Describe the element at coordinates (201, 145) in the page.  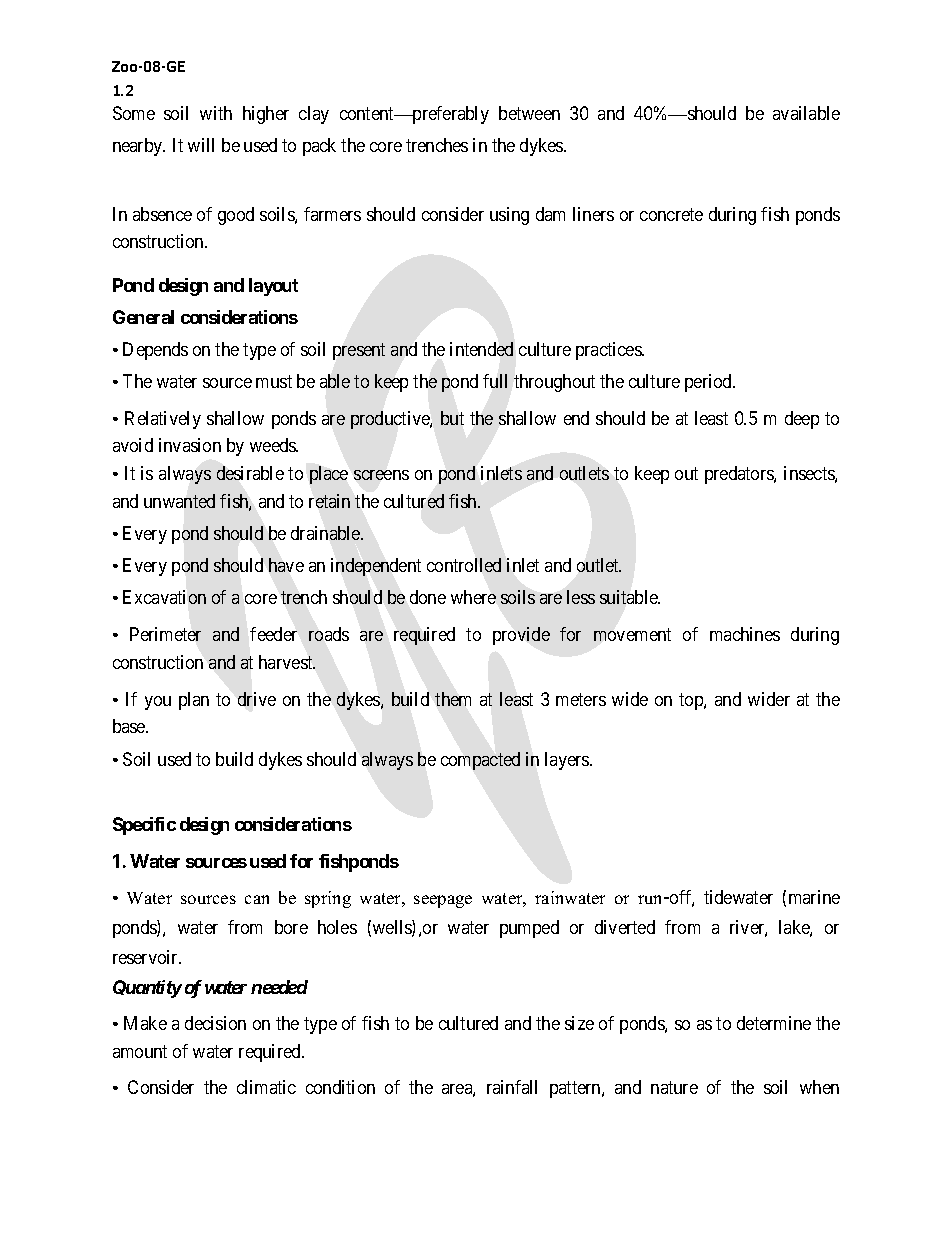
I see `will` at that location.
